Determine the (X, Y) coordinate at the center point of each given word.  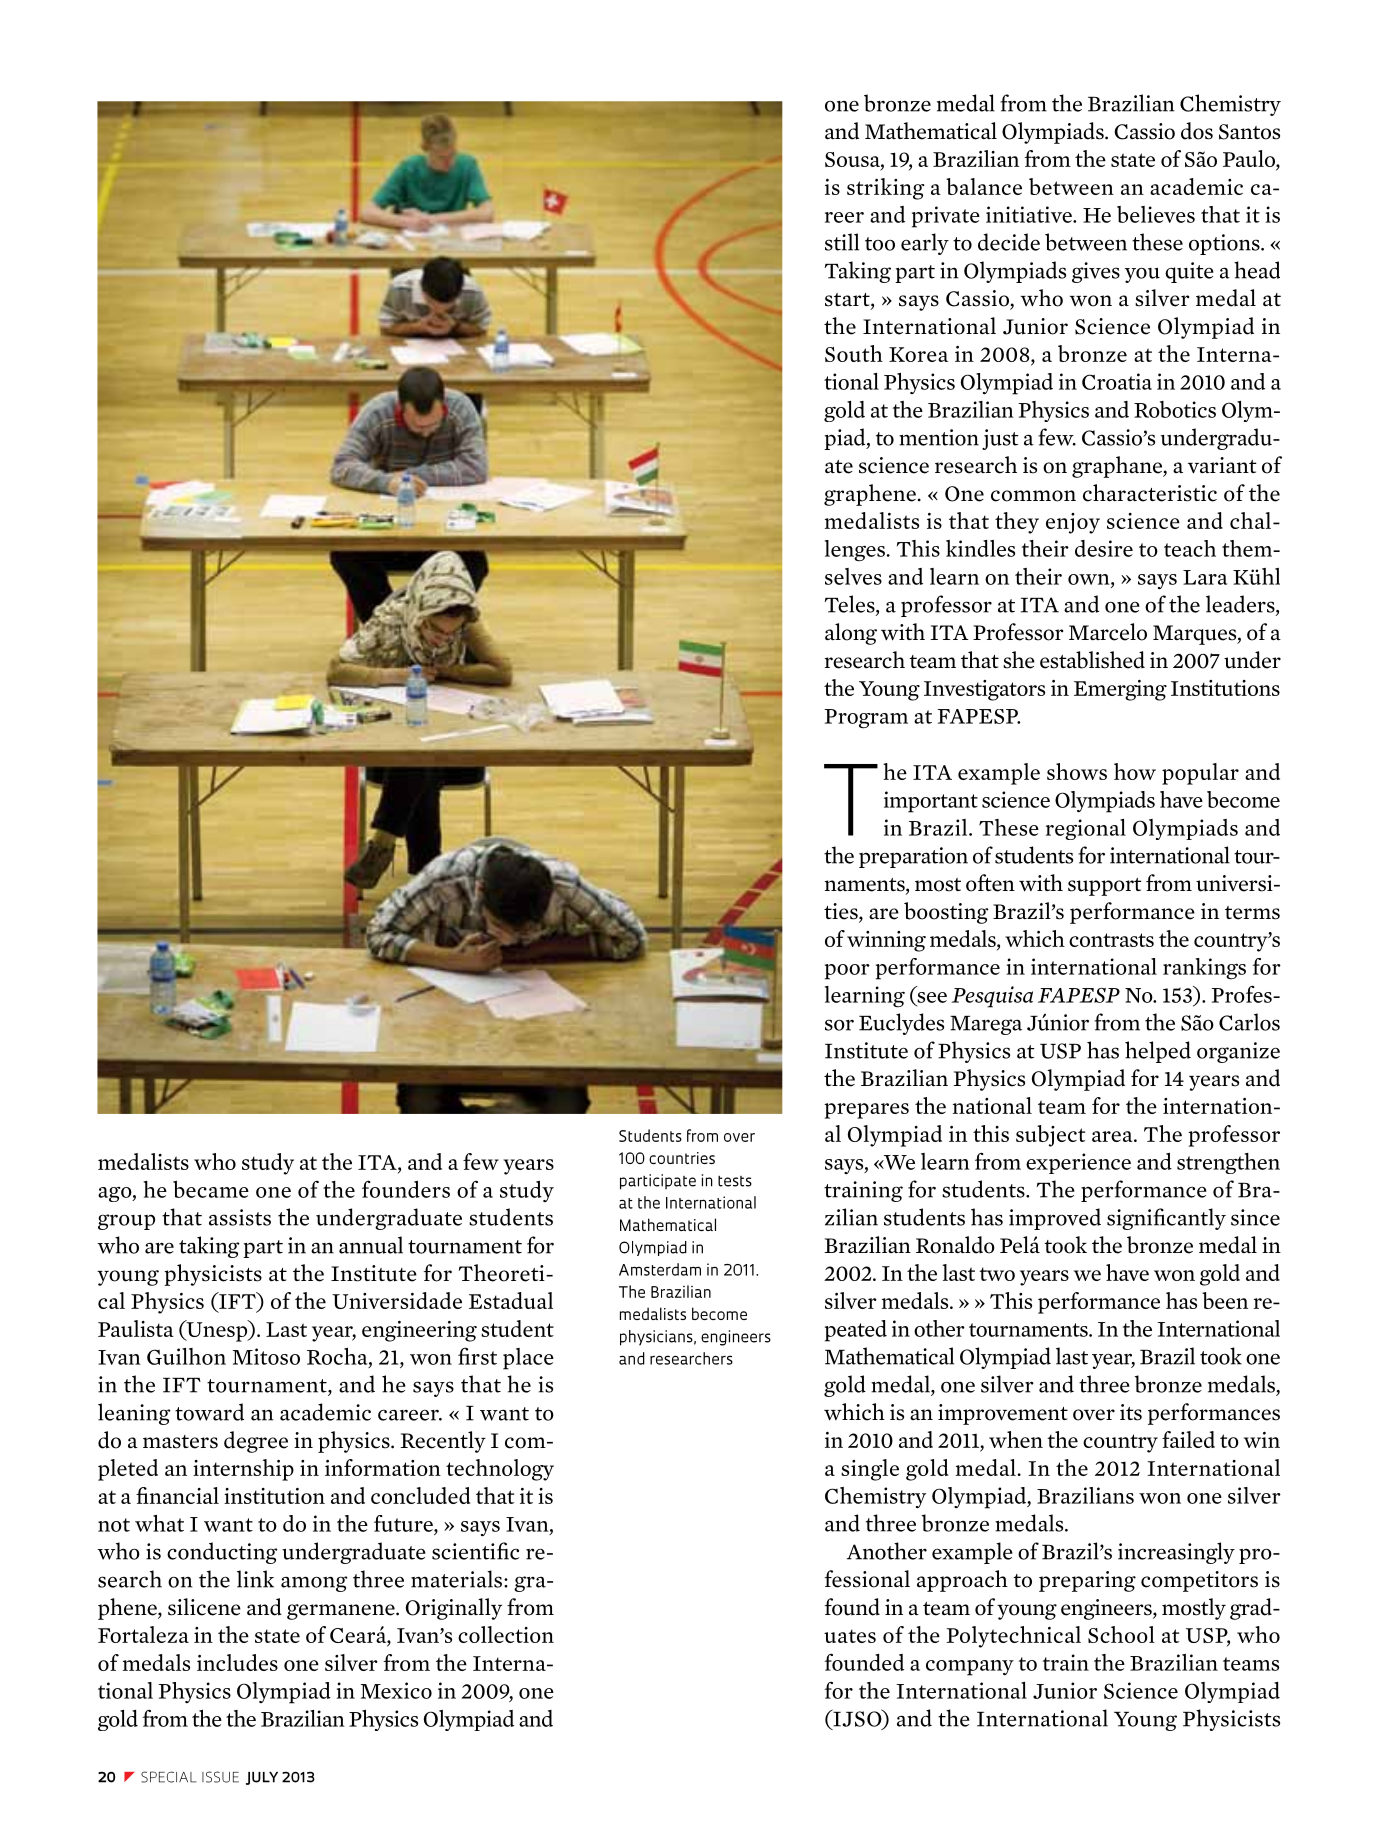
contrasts (1111, 940)
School (1121, 1634)
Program (866, 719)
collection (506, 1634)
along (851, 634)
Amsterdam (660, 1269)
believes (1156, 214)
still (842, 242)
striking (885, 189)
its (1131, 1412)
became (211, 1189)
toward (209, 1412)
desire (1104, 548)
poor (847, 972)
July (262, 1778)
